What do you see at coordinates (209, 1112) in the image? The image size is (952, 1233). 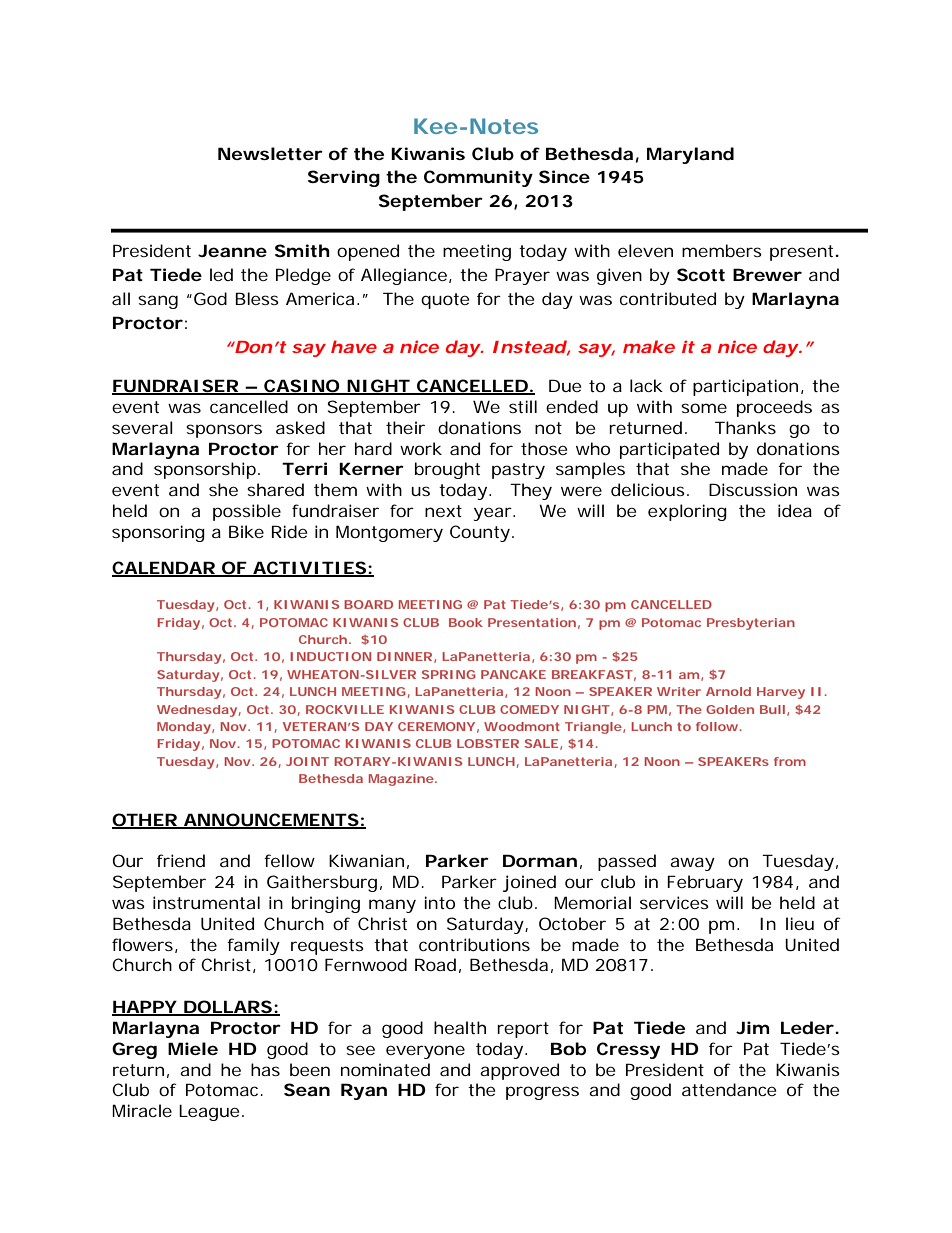 I see `League` at bounding box center [209, 1112].
